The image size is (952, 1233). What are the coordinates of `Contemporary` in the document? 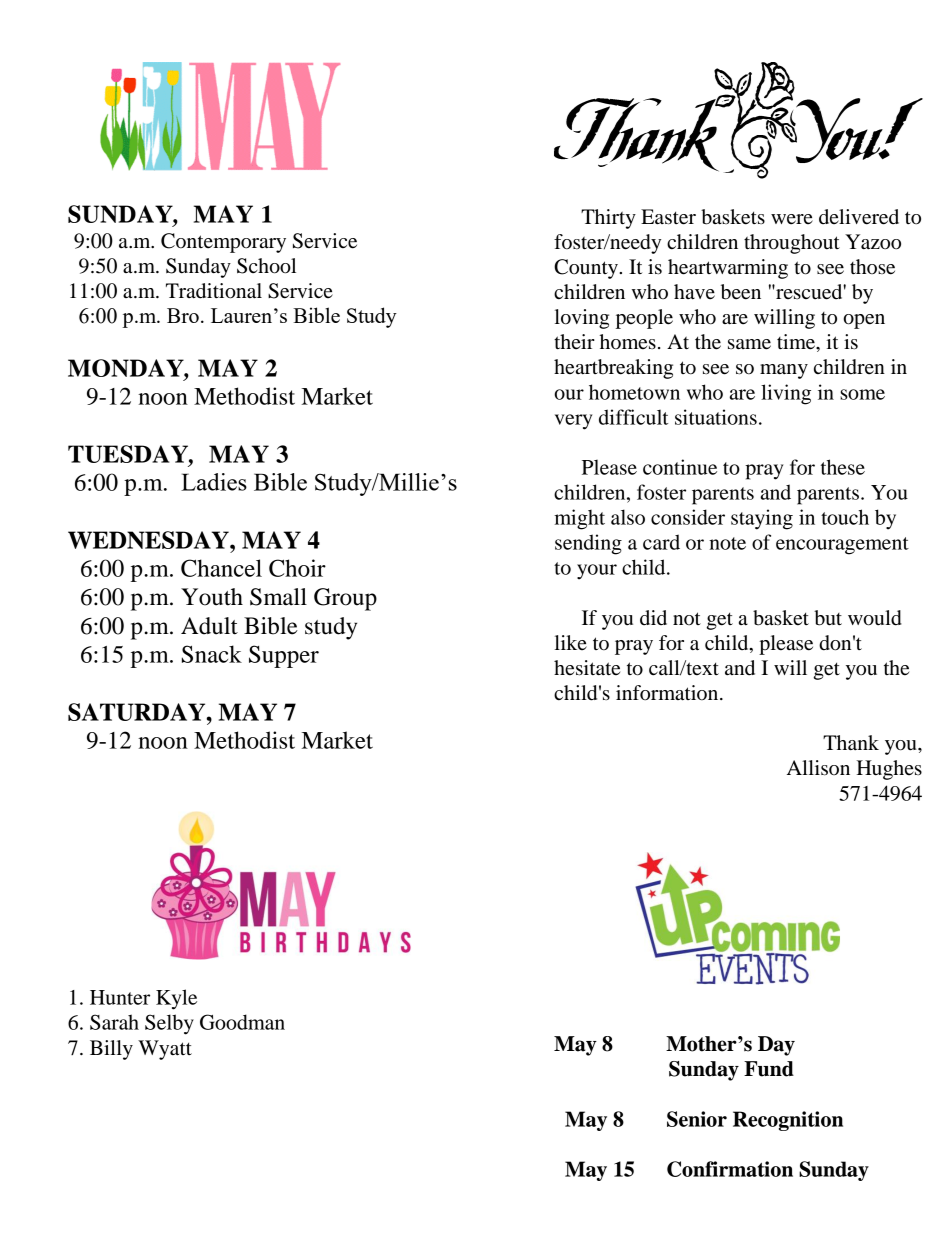 It's located at (223, 243).
